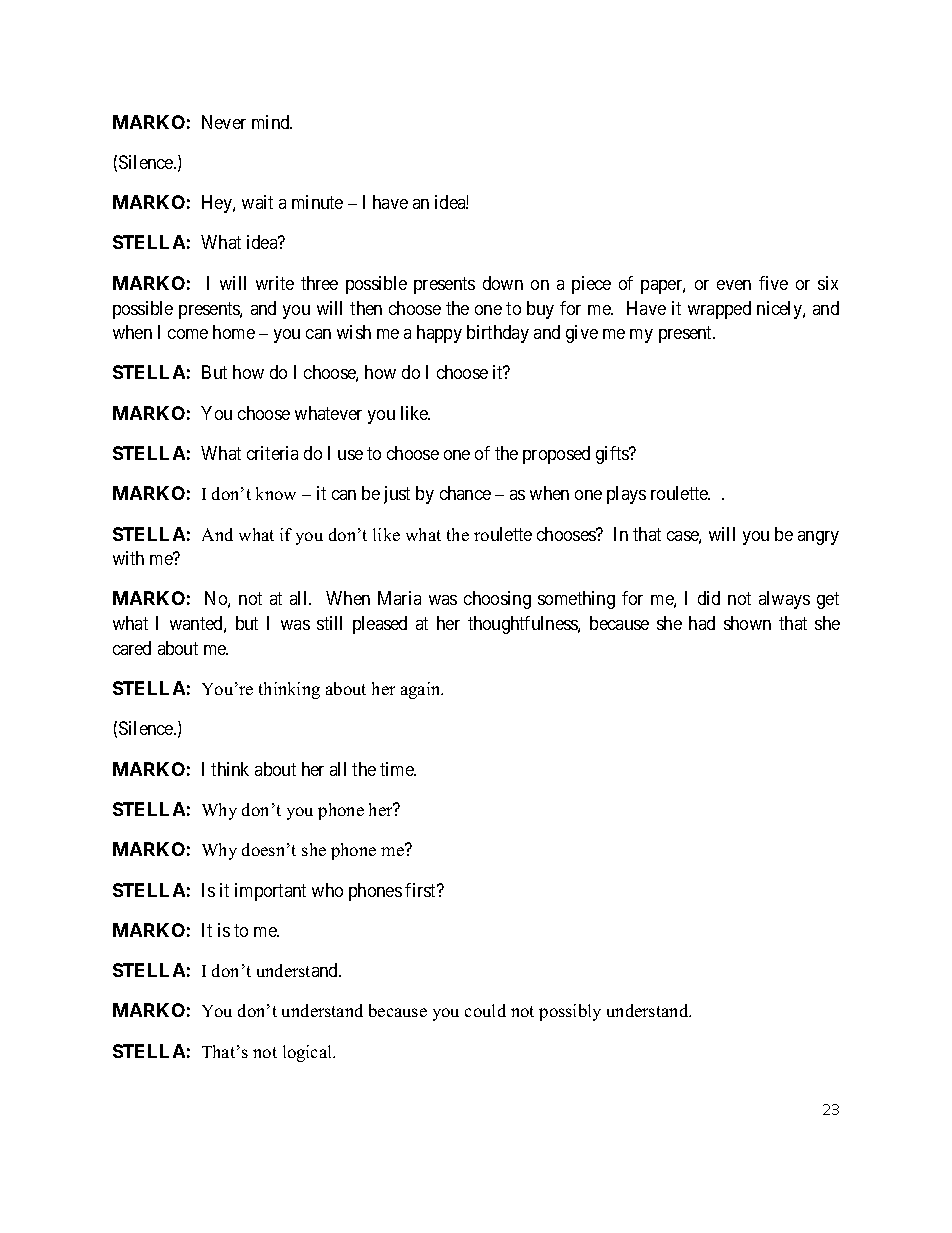 Image resolution: width=952 pixels, height=1233 pixels. Describe the element at coordinates (398, 769) in the screenshot. I see `time` at that location.
